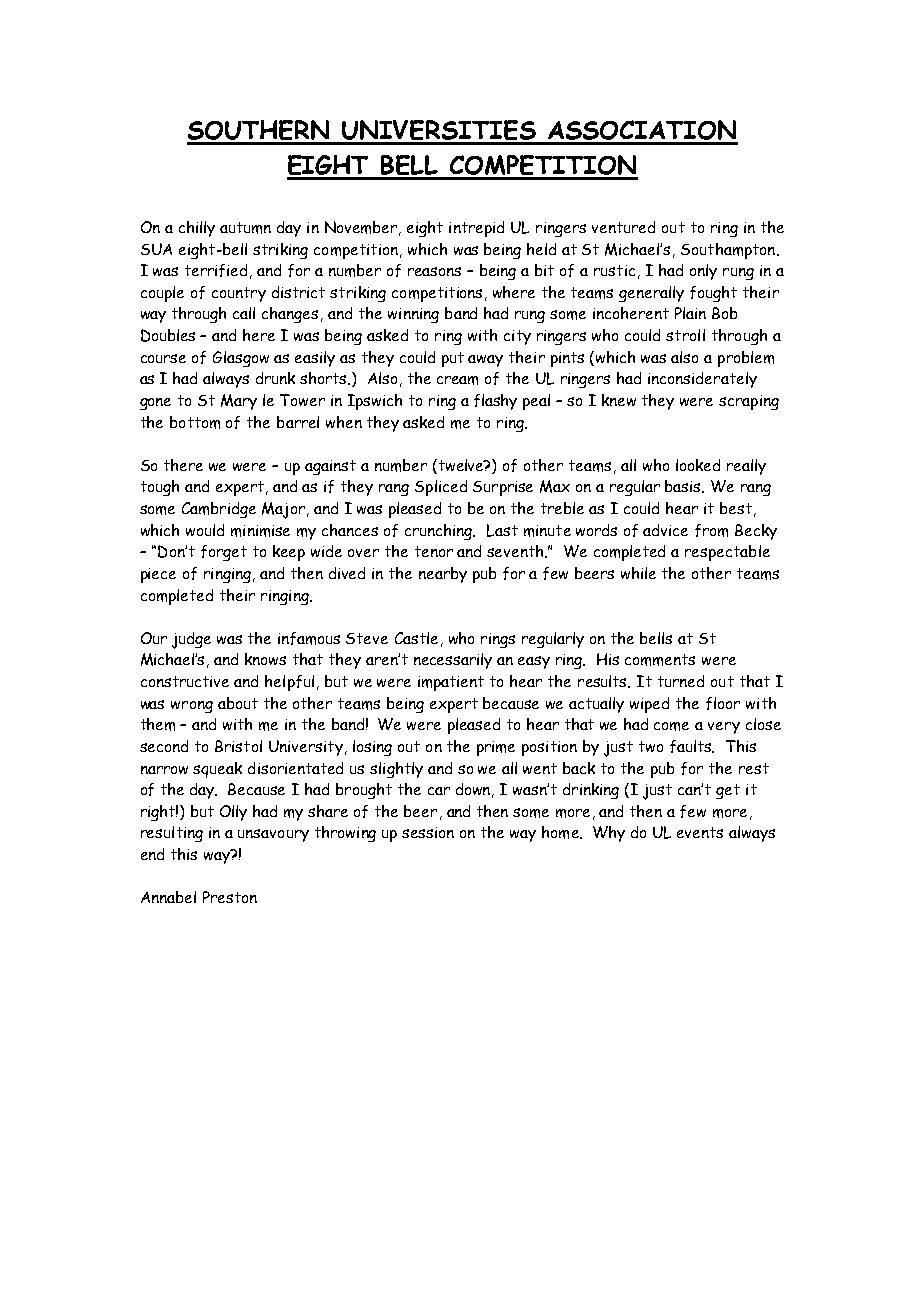  What do you see at coordinates (168, 897) in the document?
I see `Annabel` at bounding box center [168, 897].
